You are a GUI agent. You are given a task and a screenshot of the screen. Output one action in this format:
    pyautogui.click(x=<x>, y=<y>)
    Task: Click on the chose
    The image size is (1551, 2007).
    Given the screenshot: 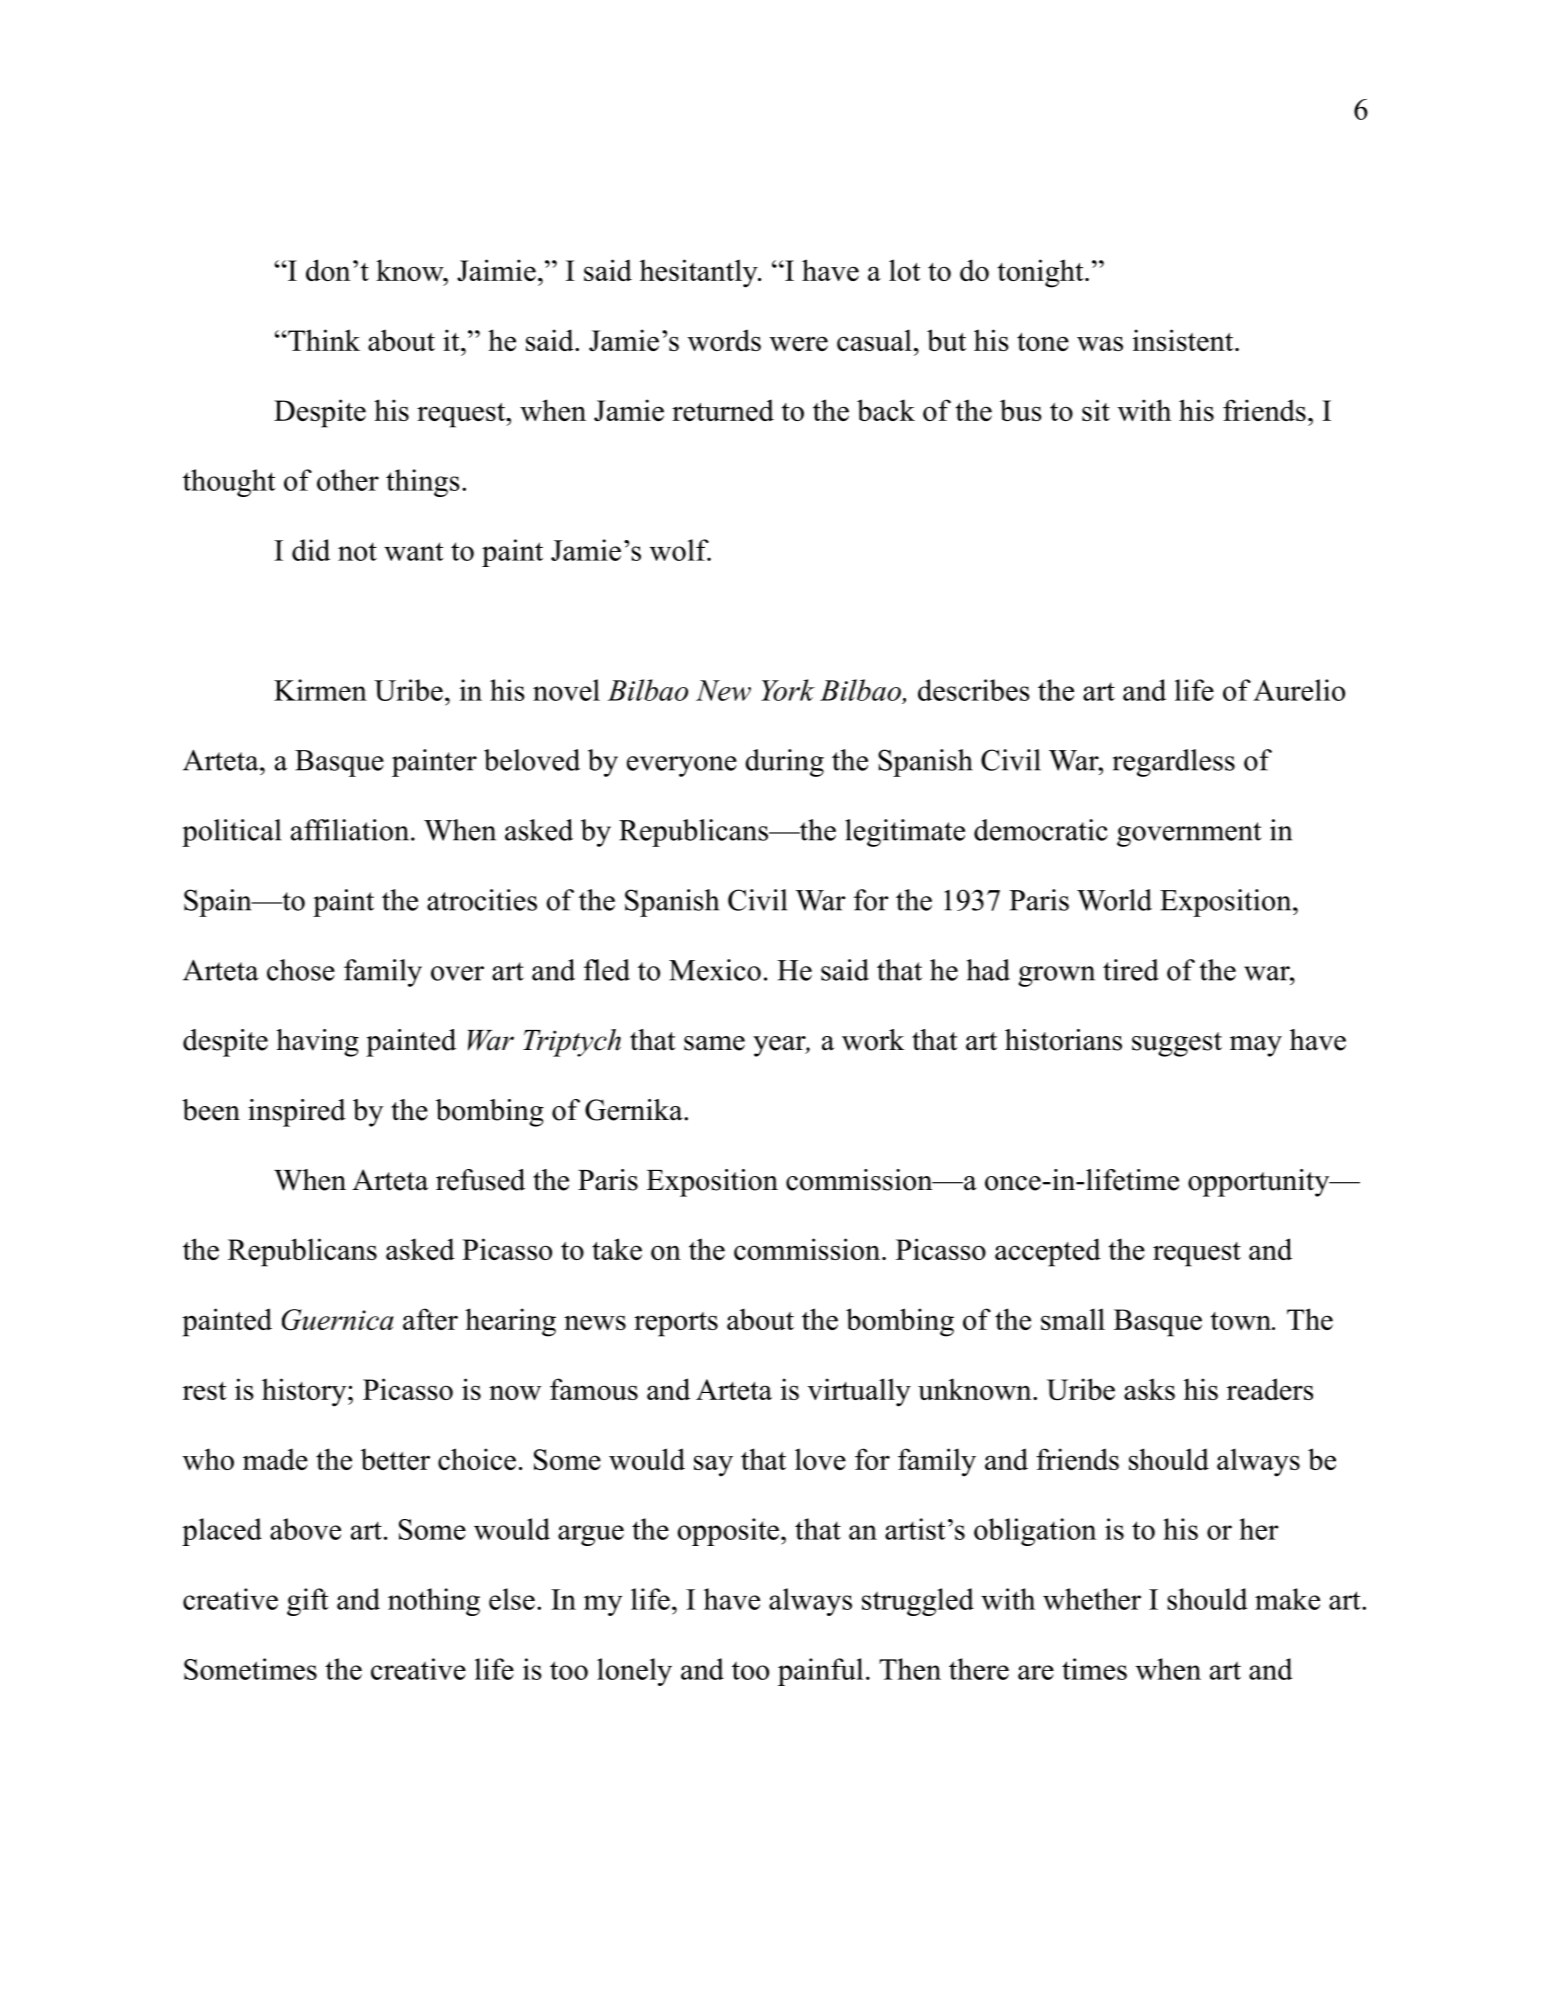 What is the action you would take?
    pyautogui.click(x=301, y=970)
